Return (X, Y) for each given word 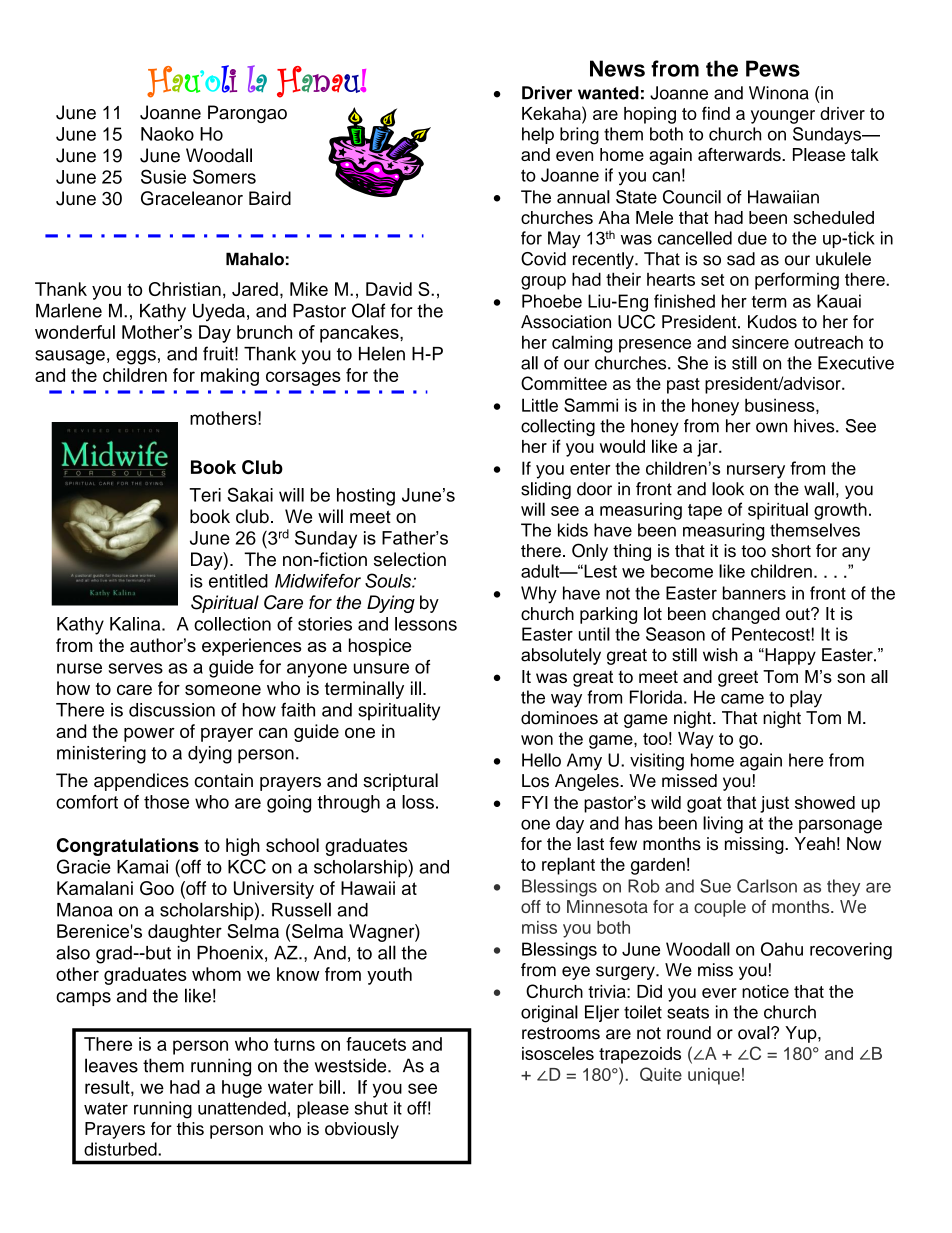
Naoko (167, 134)
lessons (426, 624)
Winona (779, 93)
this (190, 1128)
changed (746, 615)
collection (232, 624)
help (538, 135)
